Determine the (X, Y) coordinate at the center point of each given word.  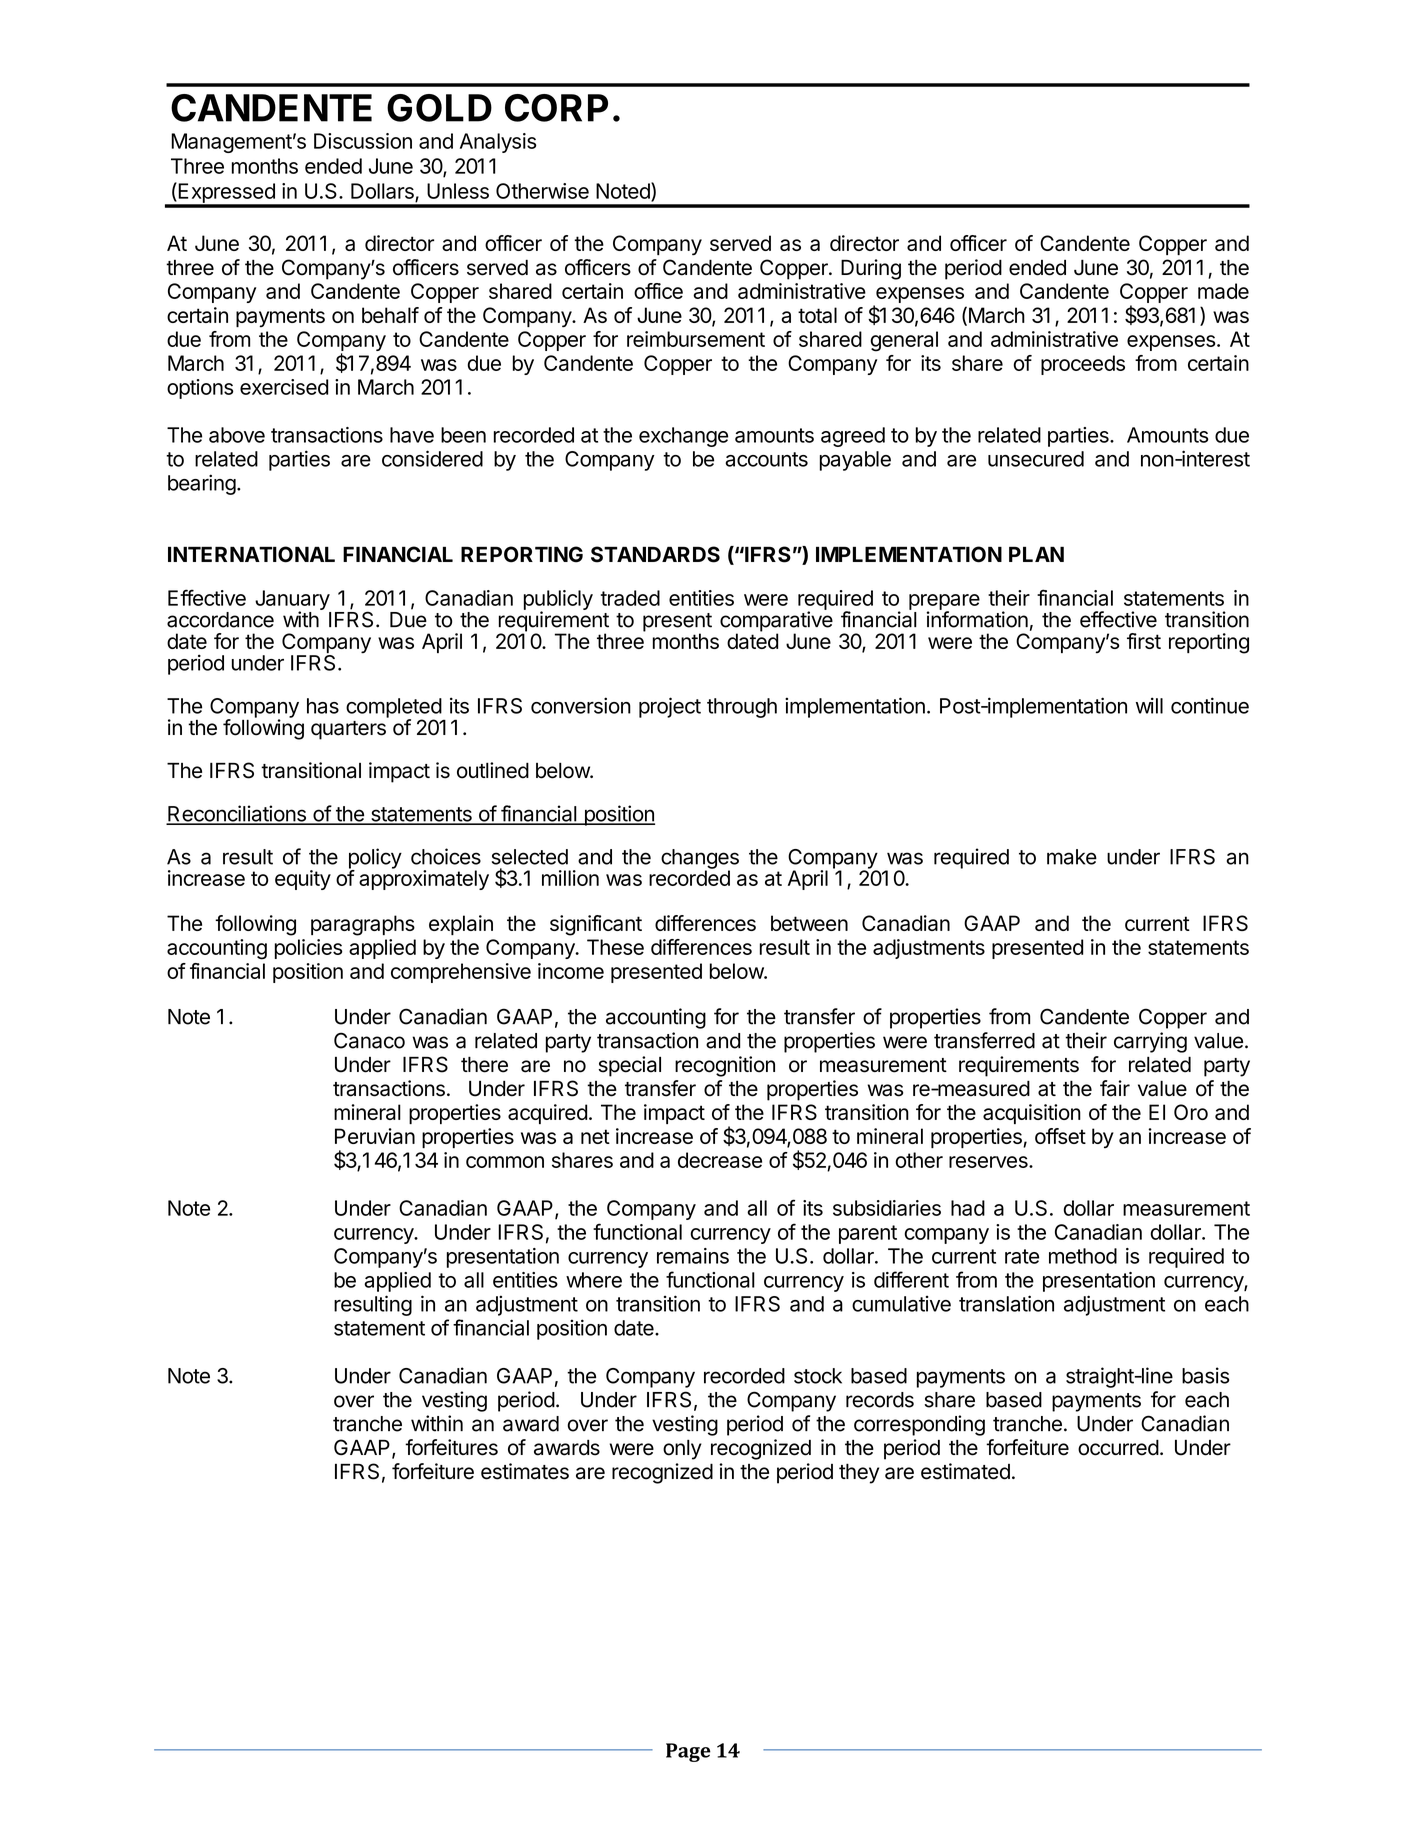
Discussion (363, 141)
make (1072, 857)
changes (700, 860)
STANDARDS (655, 554)
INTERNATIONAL (251, 554)
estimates (525, 1471)
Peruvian (375, 1136)
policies (309, 949)
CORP (556, 108)
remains (693, 1256)
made (1223, 291)
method (1083, 1256)
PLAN (1036, 554)
